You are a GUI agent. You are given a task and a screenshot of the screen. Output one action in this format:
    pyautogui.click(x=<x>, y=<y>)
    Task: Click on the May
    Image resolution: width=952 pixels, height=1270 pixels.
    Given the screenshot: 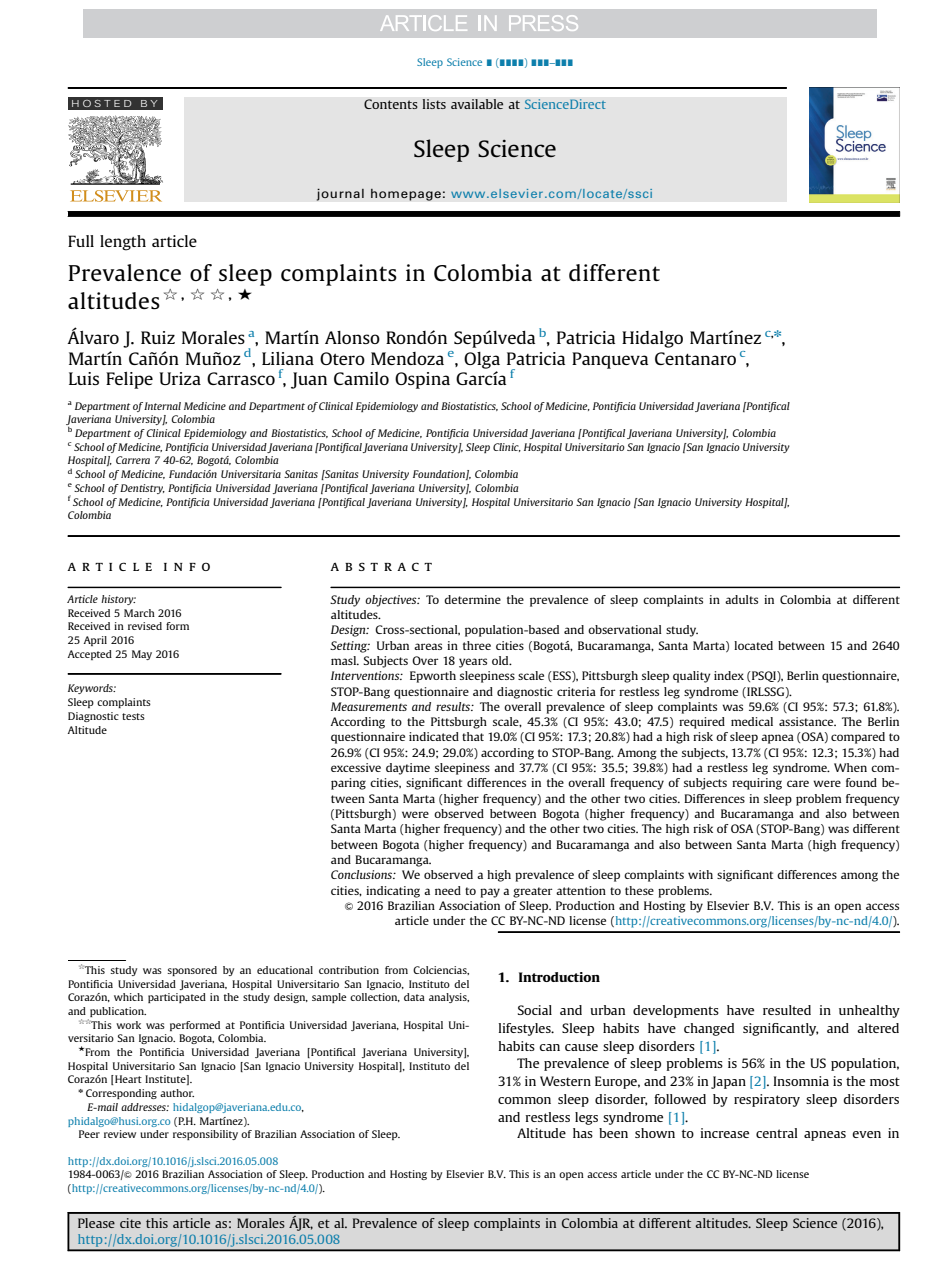 What is the action you would take?
    pyautogui.click(x=142, y=655)
